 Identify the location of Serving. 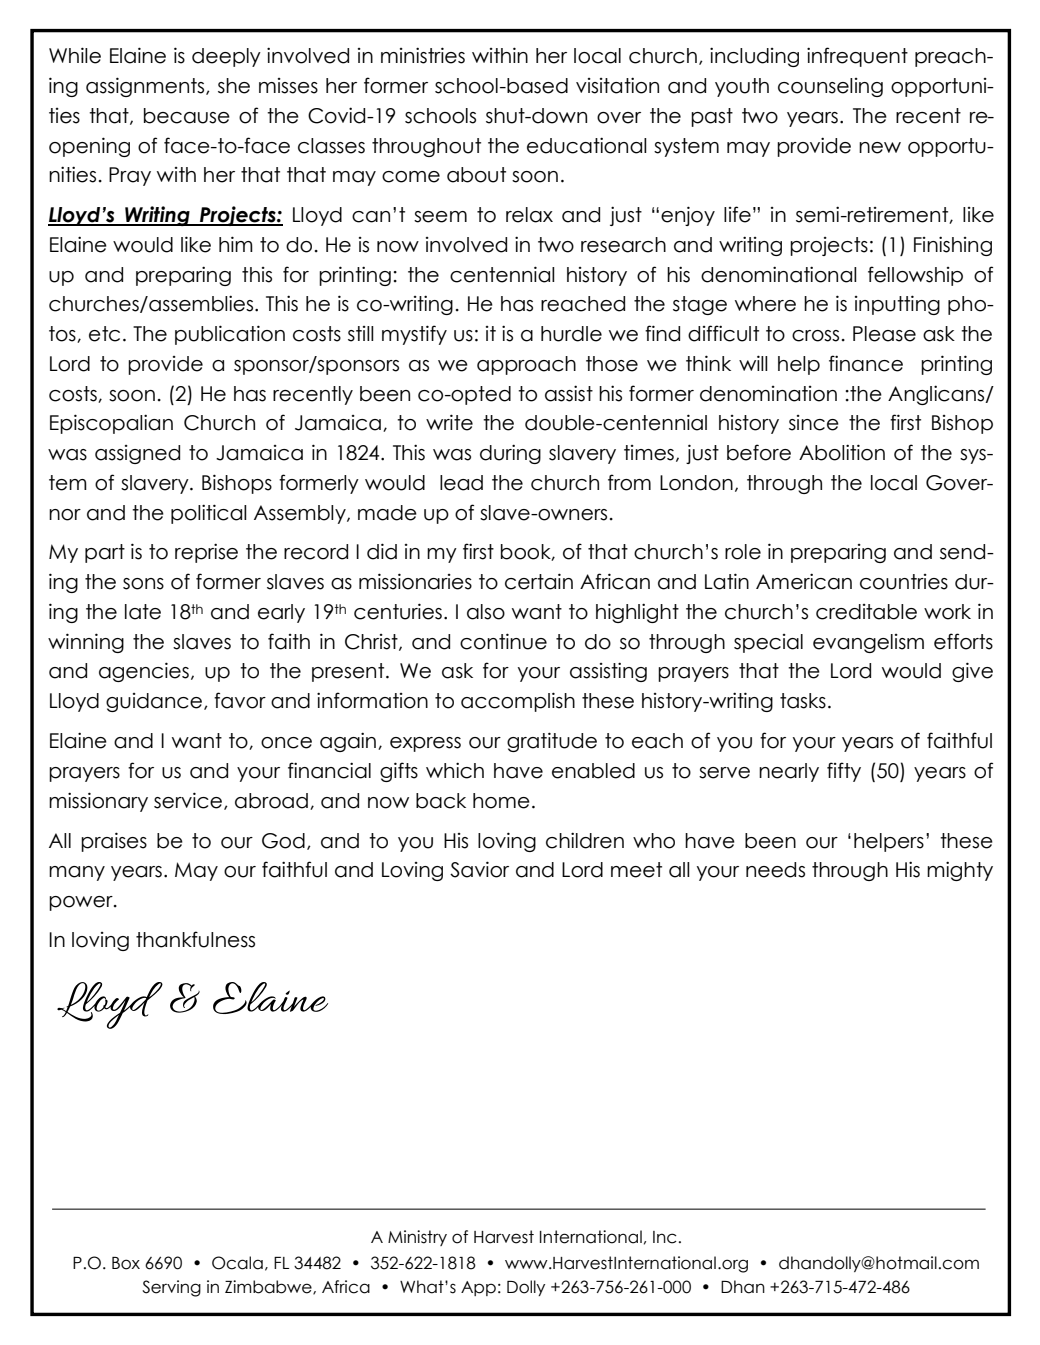
(171, 1288).
